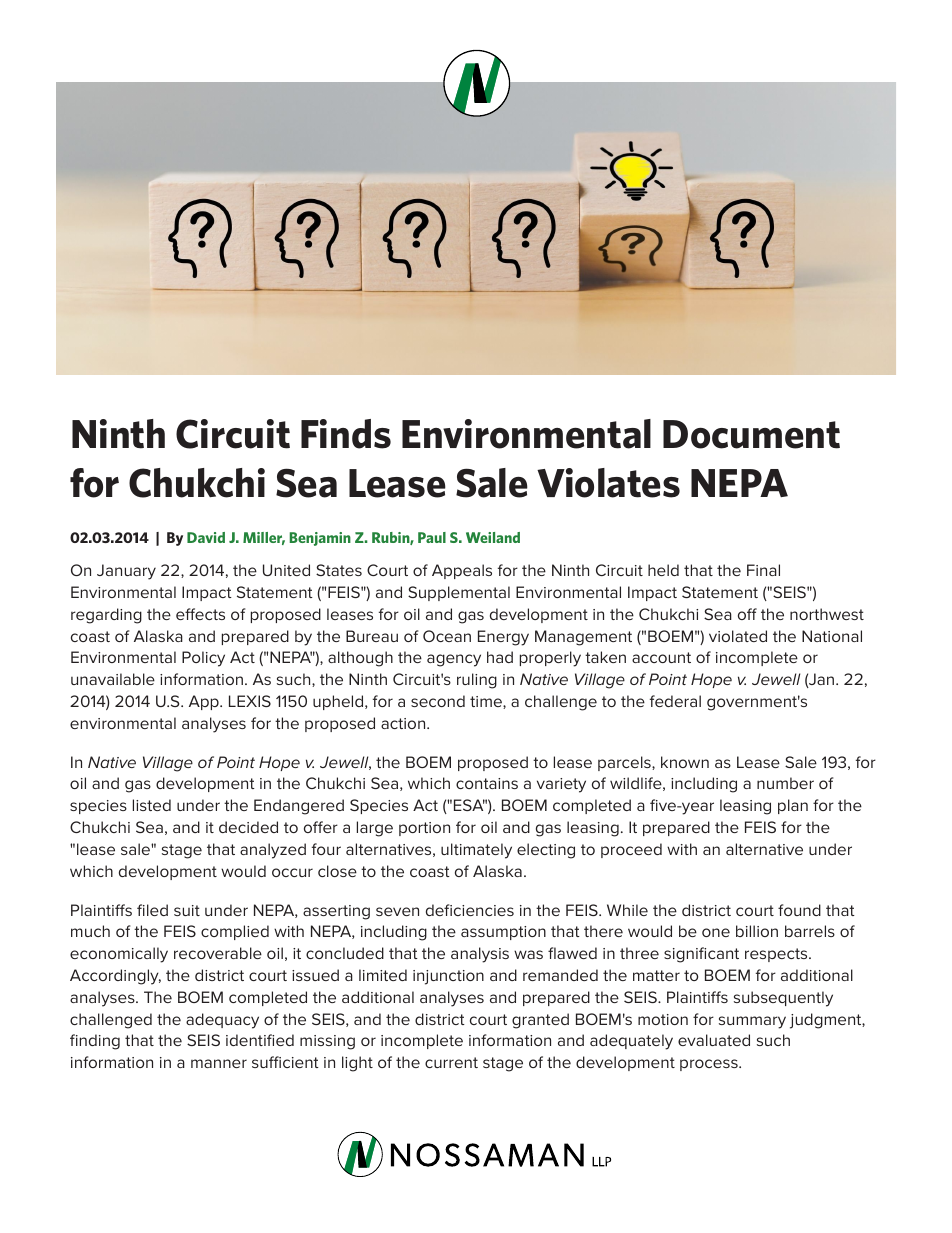 Image resolution: width=952 pixels, height=1233 pixels. Describe the element at coordinates (203, 659) in the image. I see `Policy` at that location.
